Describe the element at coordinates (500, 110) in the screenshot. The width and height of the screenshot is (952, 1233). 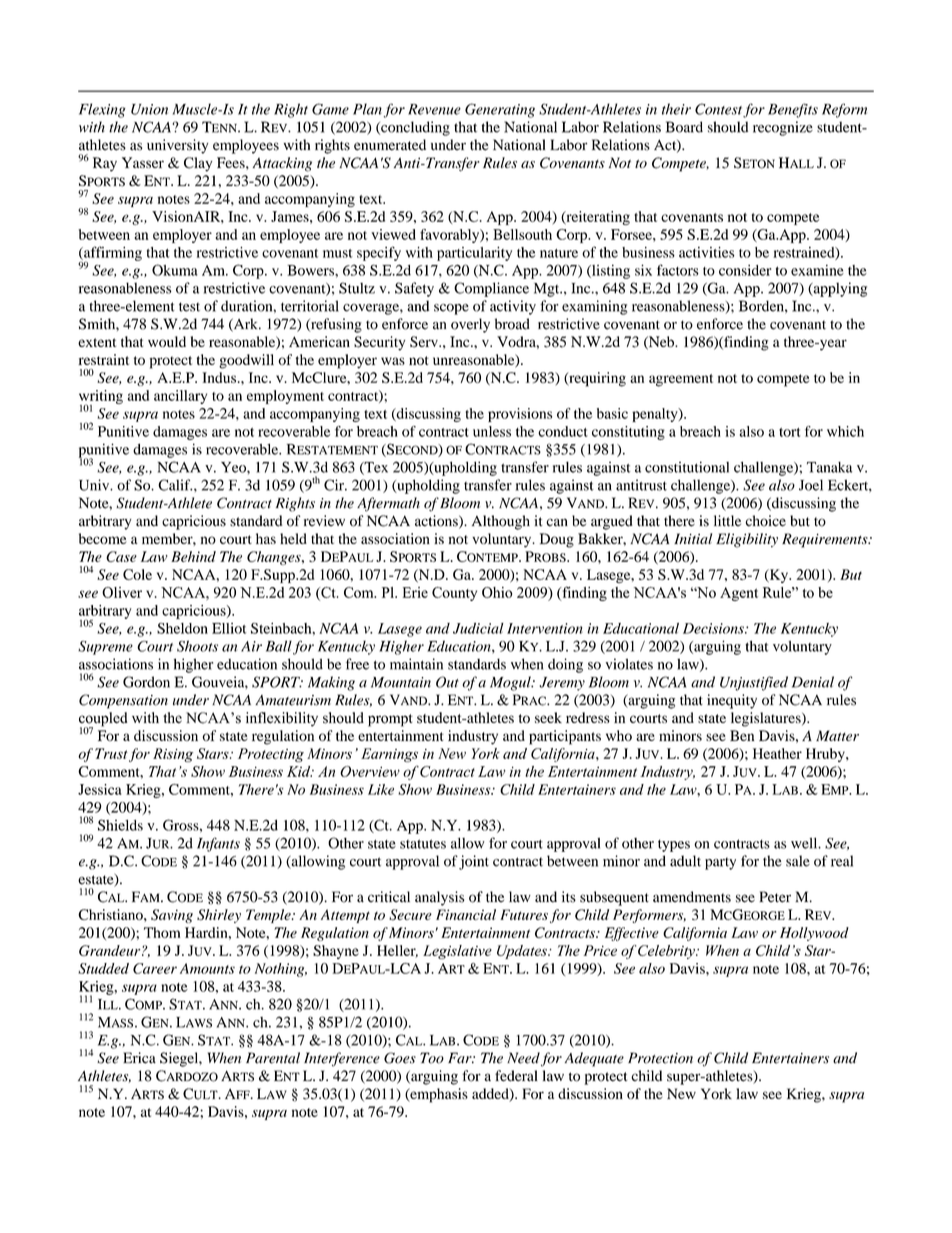
I see `Generating` at that location.
